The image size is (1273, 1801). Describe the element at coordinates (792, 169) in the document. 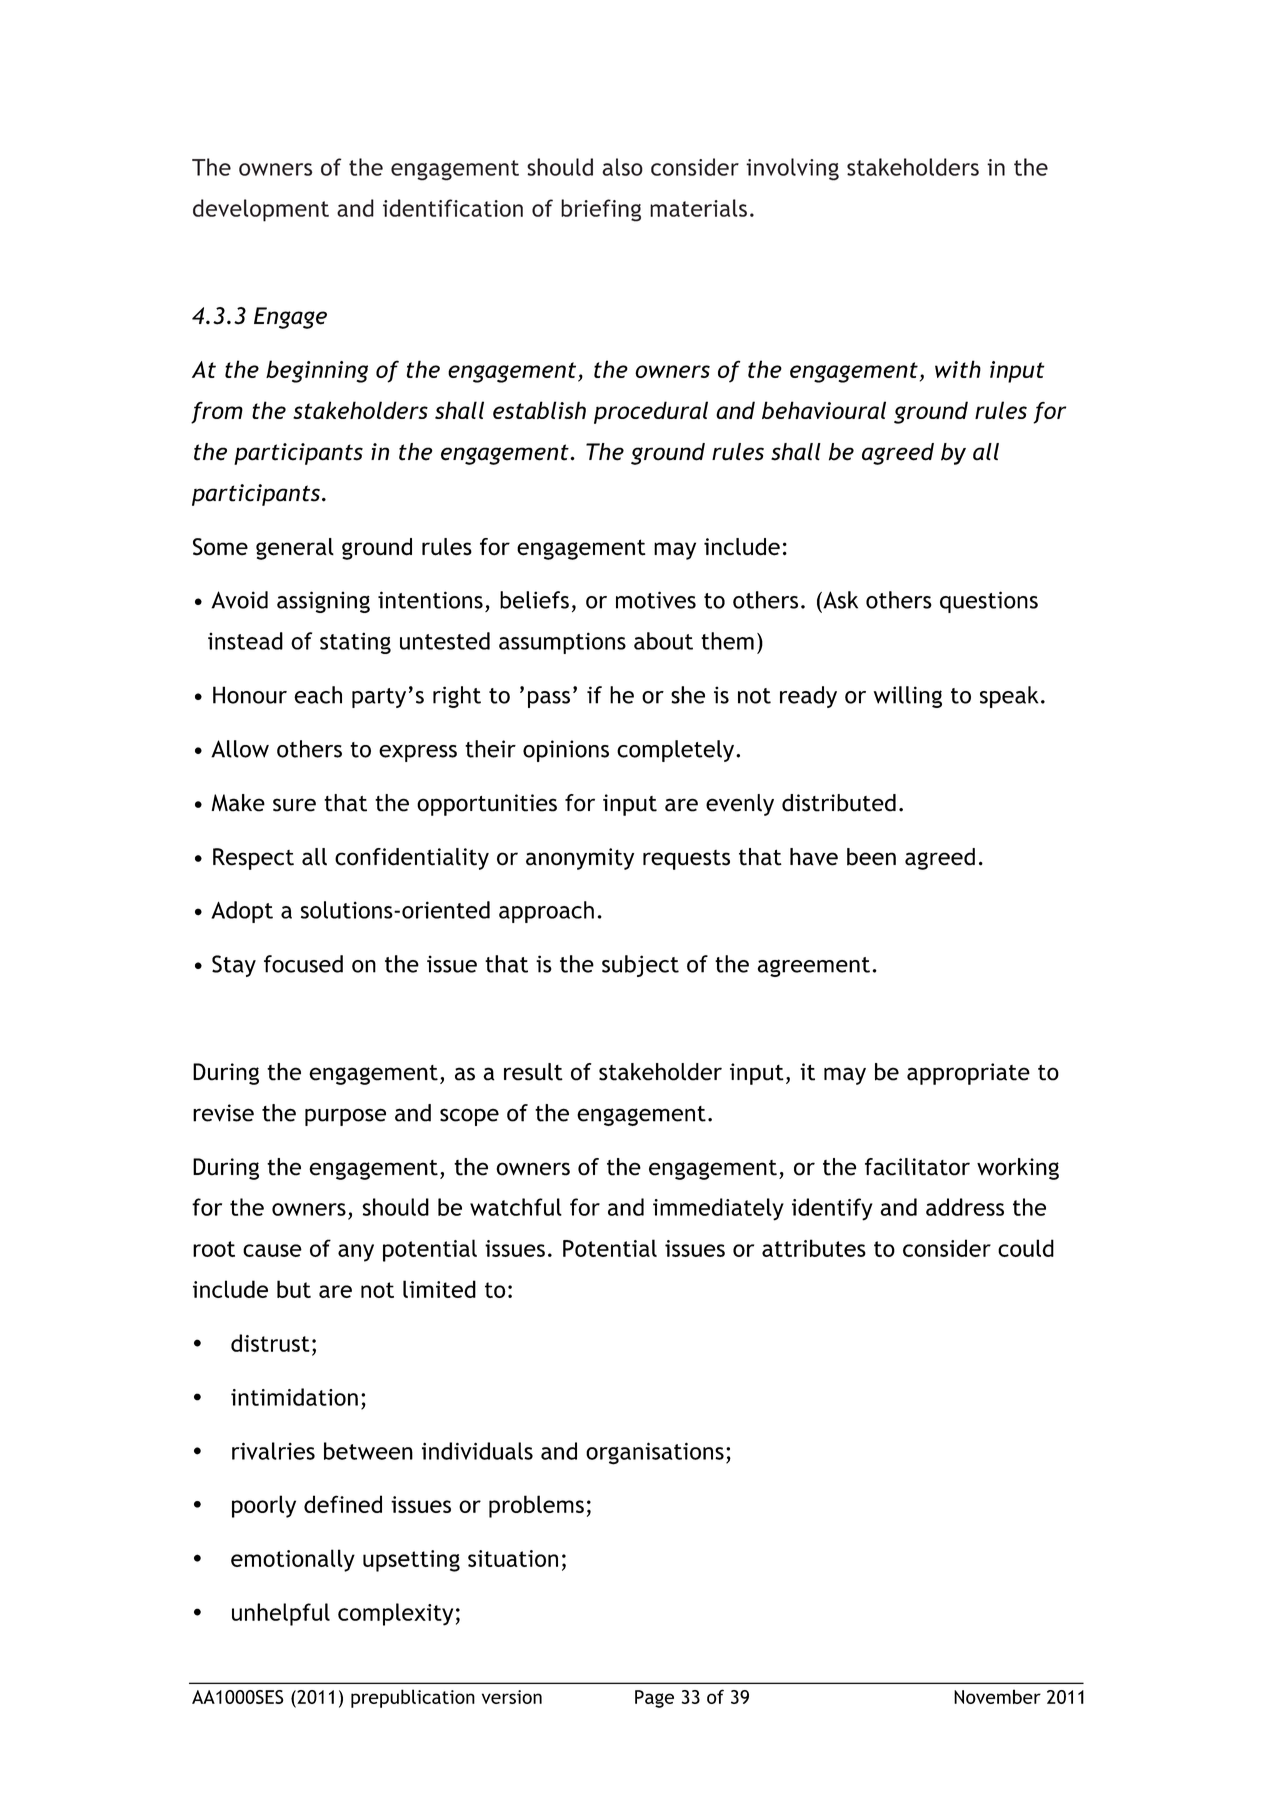

I see `involving` at that location.
